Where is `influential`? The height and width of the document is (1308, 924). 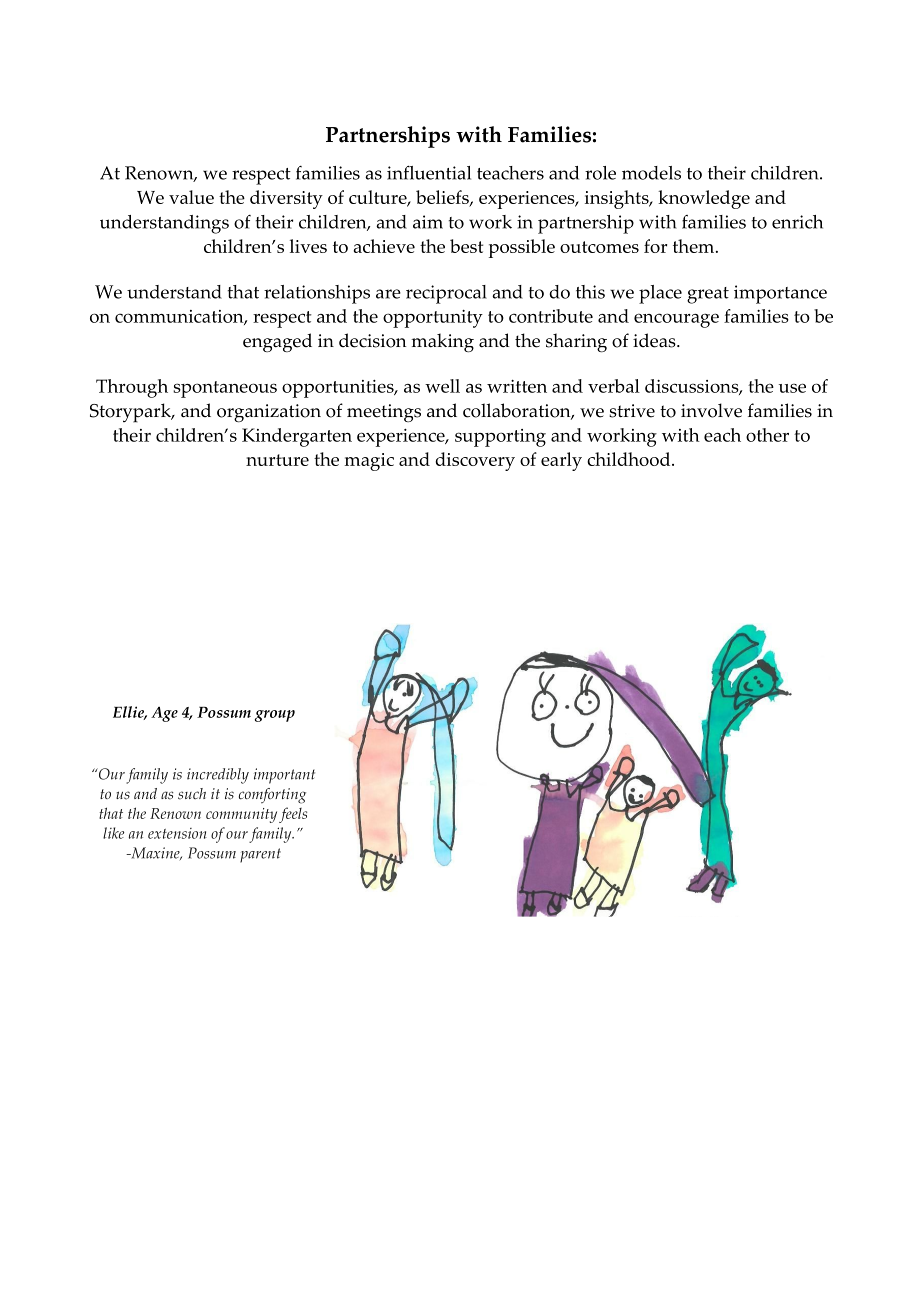 influential is located at coordinates (429, 173).
